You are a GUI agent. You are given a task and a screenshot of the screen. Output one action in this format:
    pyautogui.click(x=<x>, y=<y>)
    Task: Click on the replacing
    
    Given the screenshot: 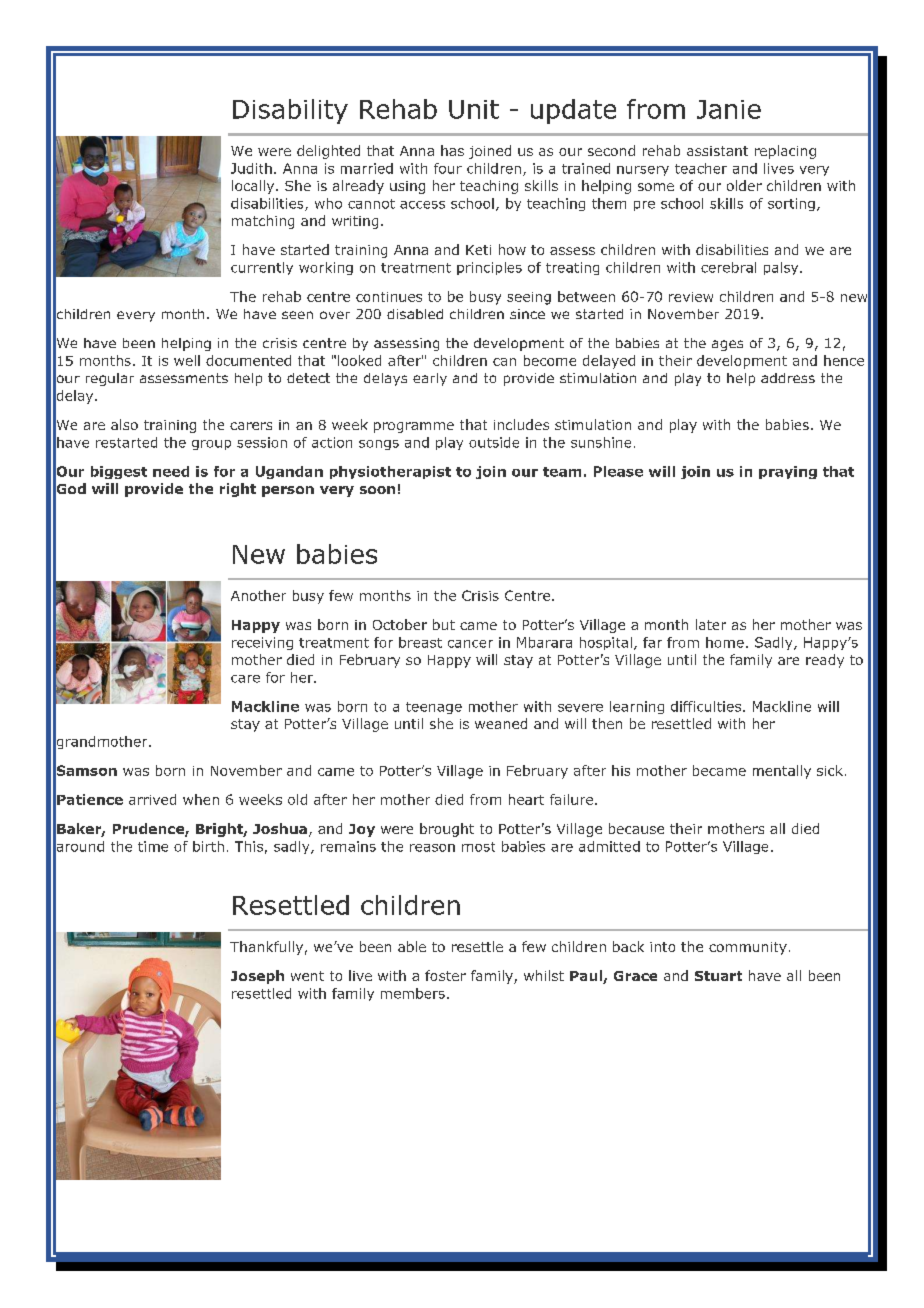 What is the action you would take?
    pyautogui.click(x=785, y=152)
